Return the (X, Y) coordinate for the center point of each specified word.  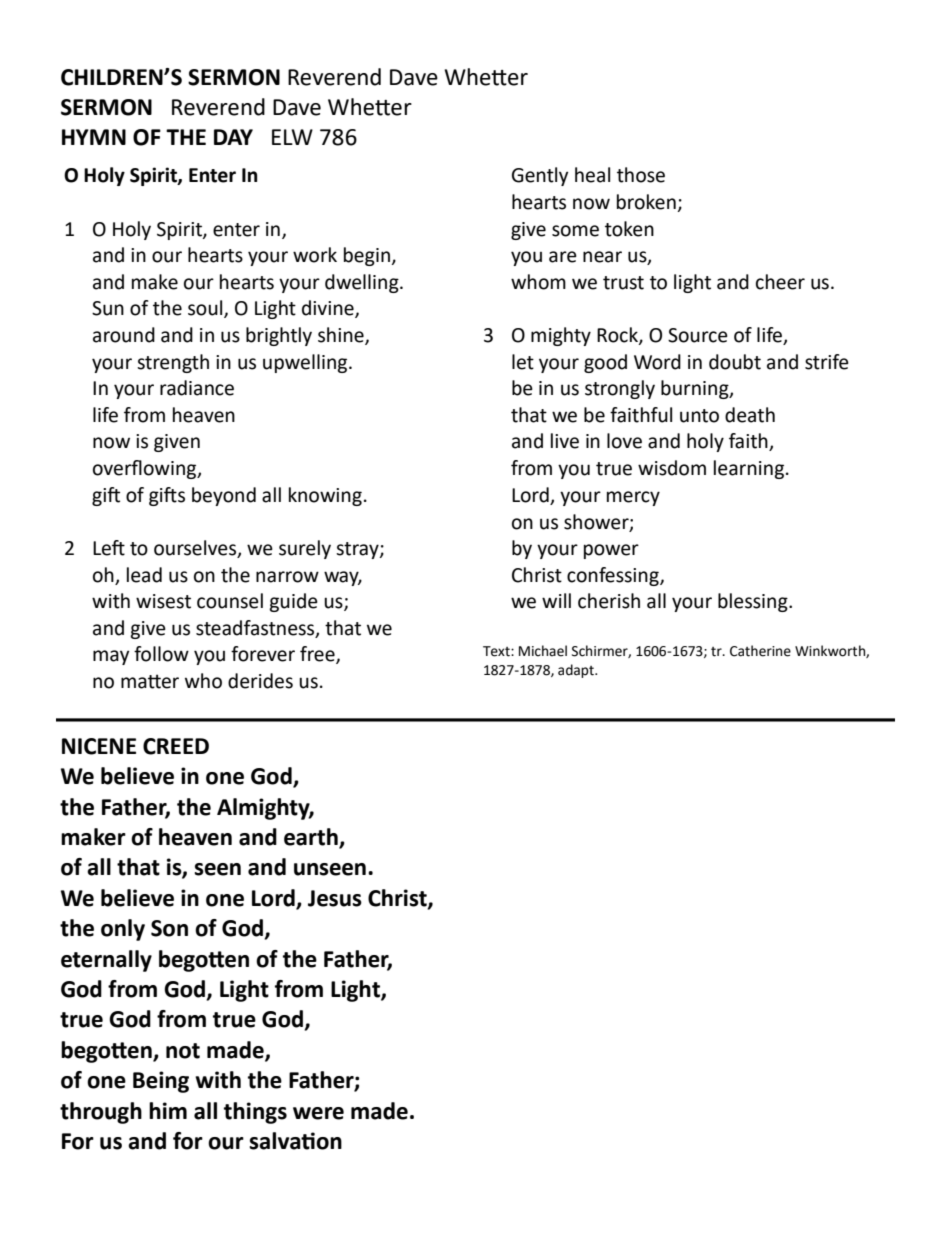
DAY (233, 137)
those (641, 175)
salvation (295, 1141)
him (168, 1110)
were (318, 1113)
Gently (540, 176)
